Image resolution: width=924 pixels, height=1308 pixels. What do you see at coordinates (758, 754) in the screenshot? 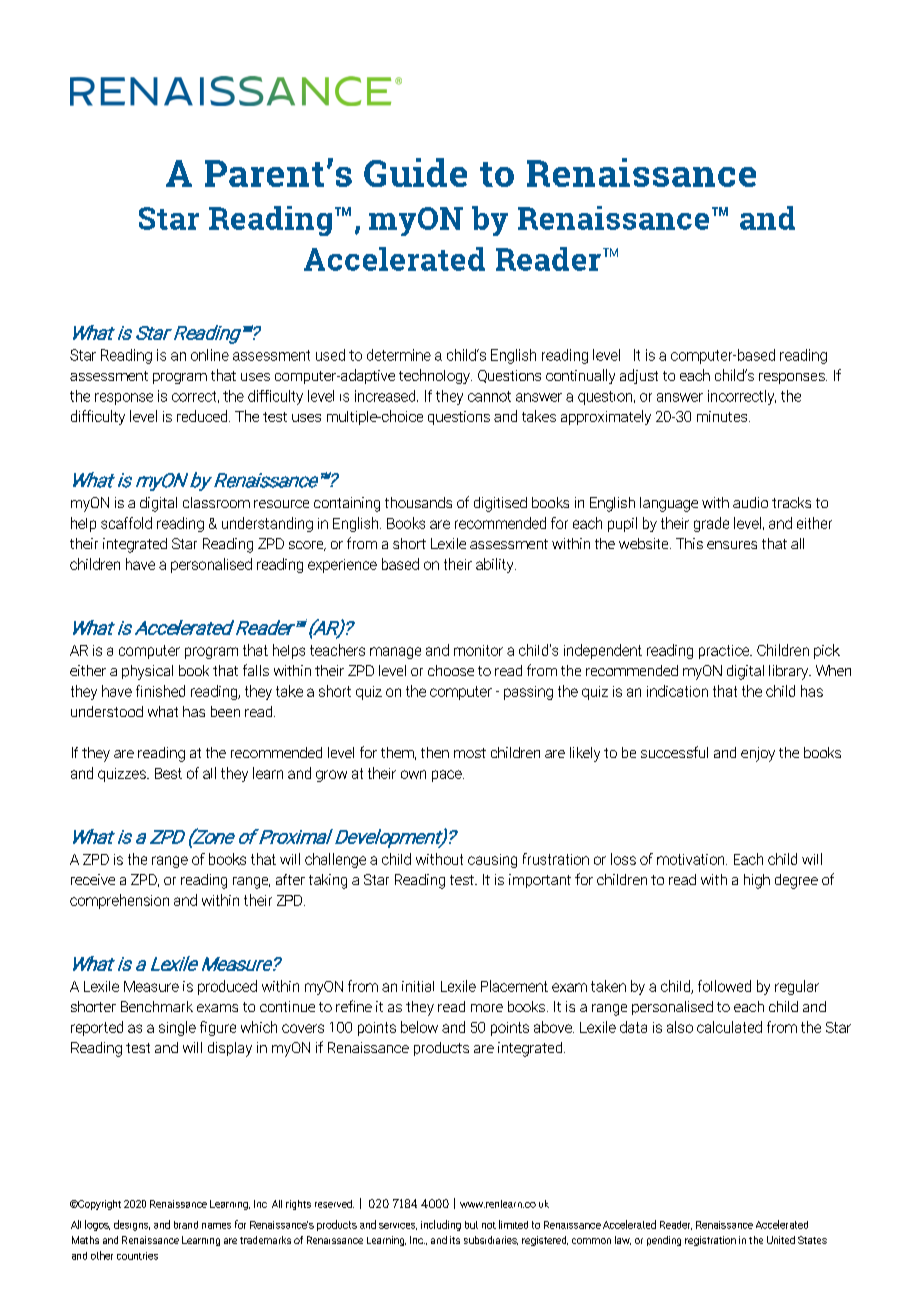
I see `enjoy` at bounding box center [758, 754].
